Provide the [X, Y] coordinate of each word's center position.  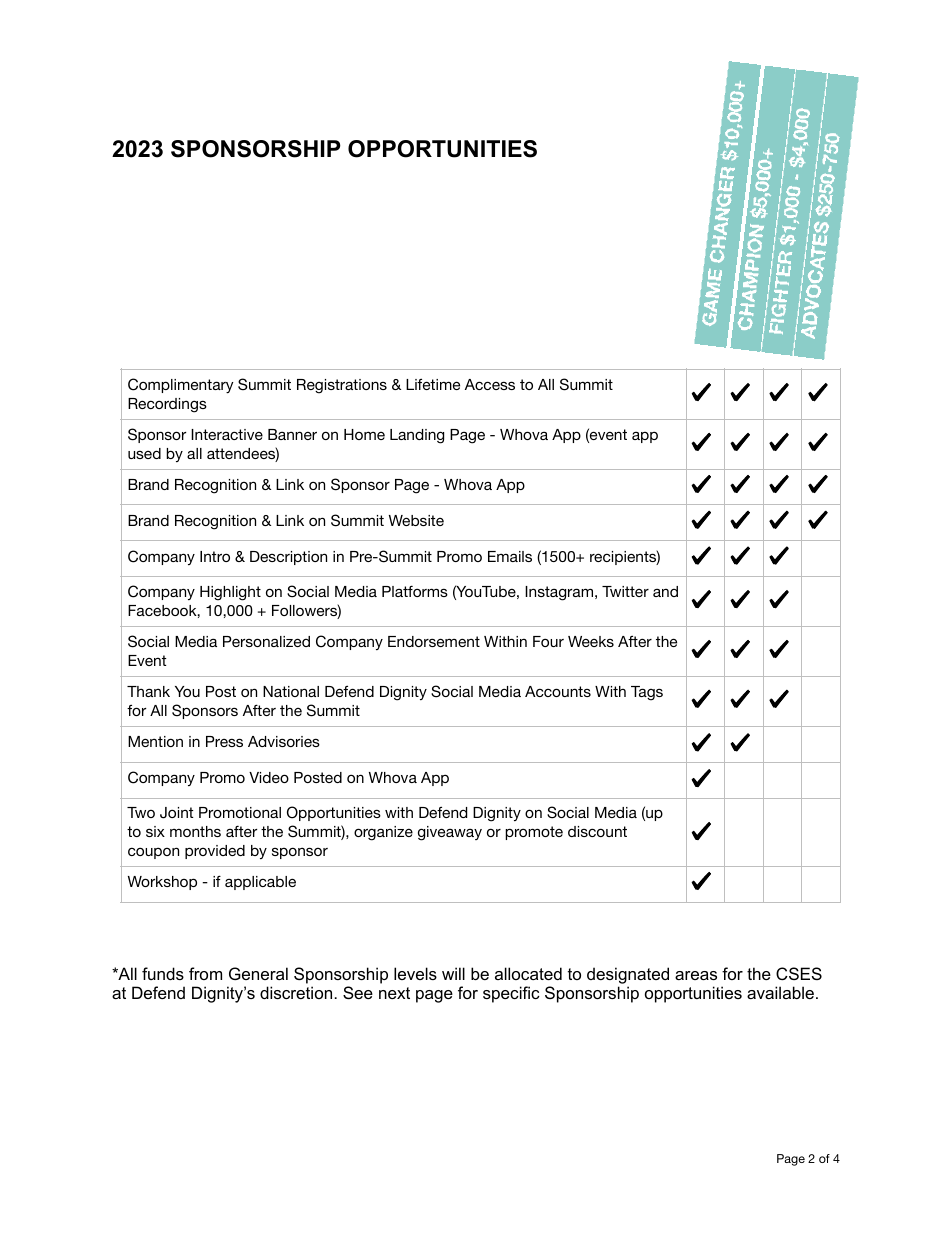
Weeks [591, 641]
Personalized [266, 641]
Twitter [625, 591]
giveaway [450, 833]
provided [215, 852]
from [205, 973]
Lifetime [433, 384]
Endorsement [434, 641]
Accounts [558, 691]
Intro [215, 556]
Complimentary [181, 386]
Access [490, 384]
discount [597, 831]
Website [416, 520]
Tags [647, 693]
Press [224, 741]
